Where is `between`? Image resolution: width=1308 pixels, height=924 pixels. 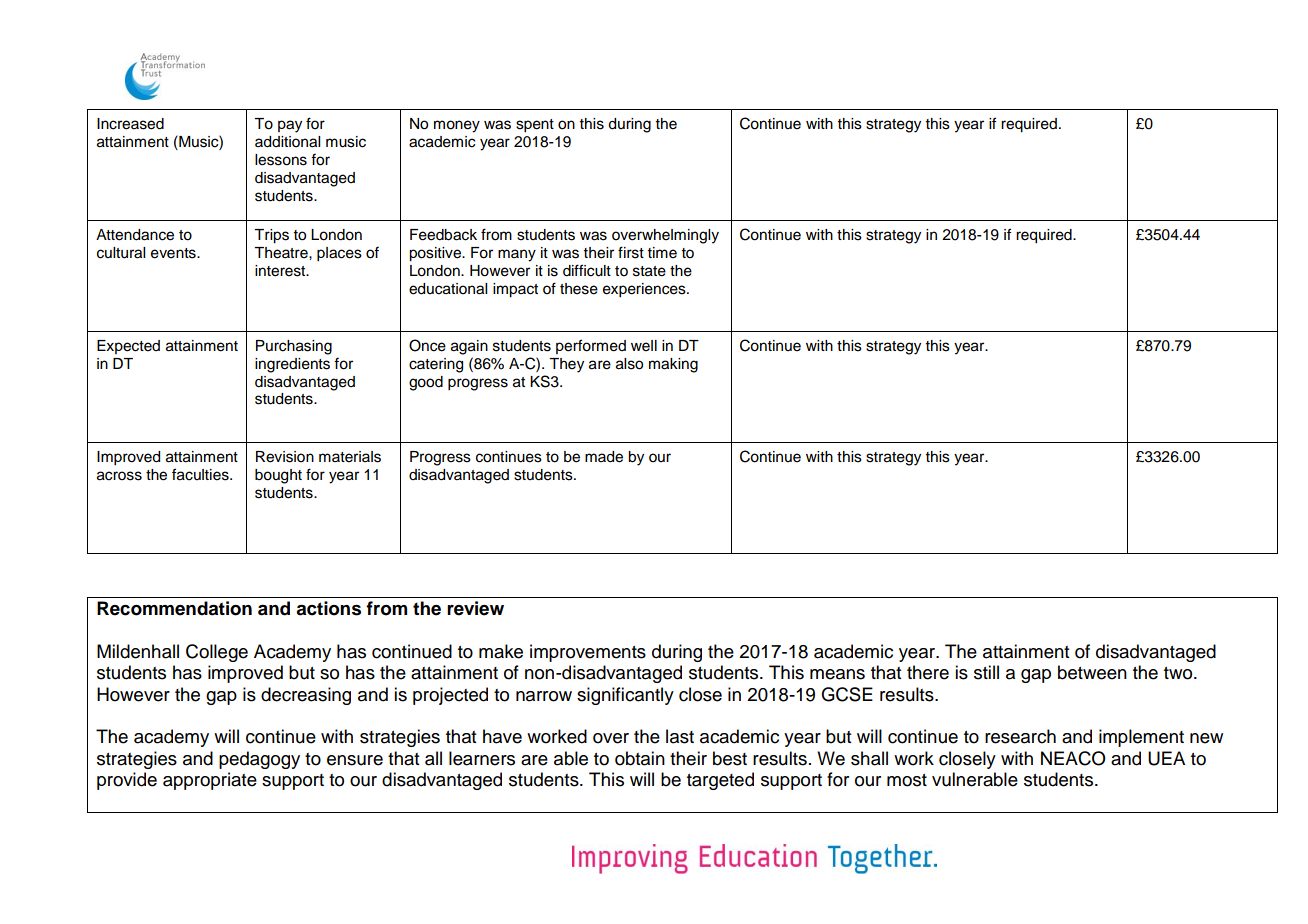
between is located at coordinates (1092, 672).
